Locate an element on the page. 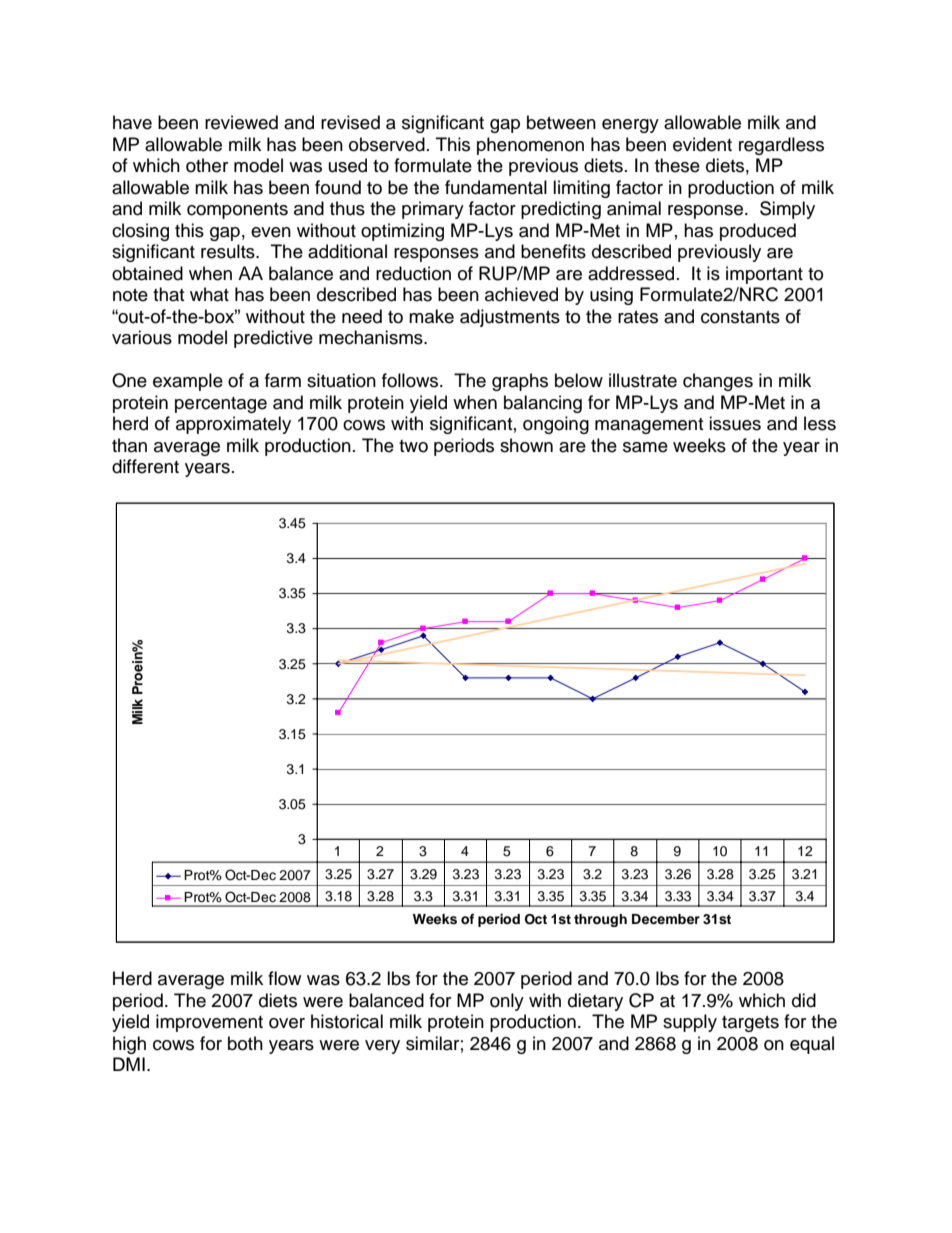 Image resolution: width=952 pixels, height=1233 pixels. flow is located at coordinates (284, 978).
